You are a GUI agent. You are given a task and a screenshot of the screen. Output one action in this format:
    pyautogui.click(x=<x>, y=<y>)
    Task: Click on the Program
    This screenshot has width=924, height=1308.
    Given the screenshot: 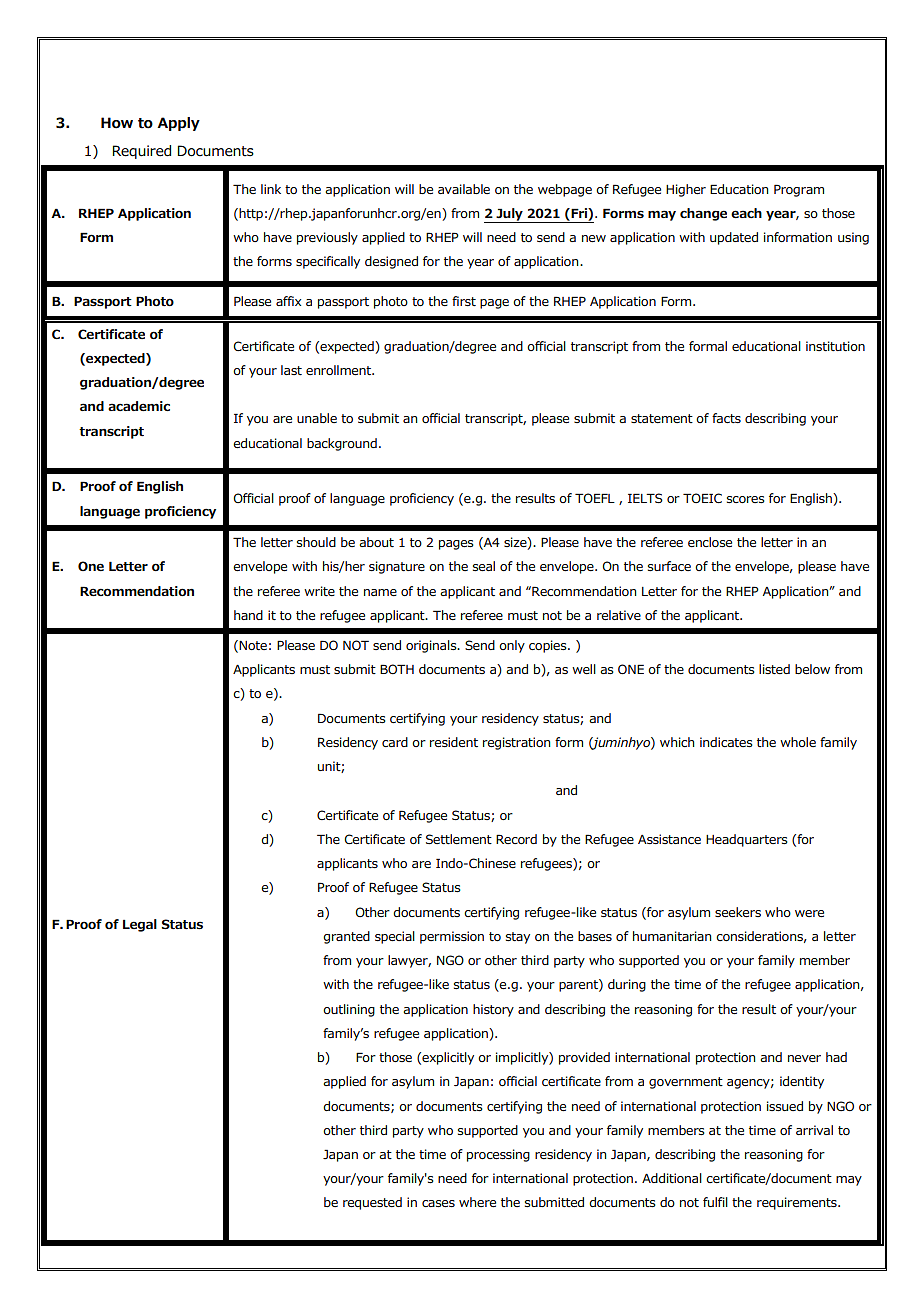 What is the action you would take?
    pyautogui.click(x=799, y=190)
